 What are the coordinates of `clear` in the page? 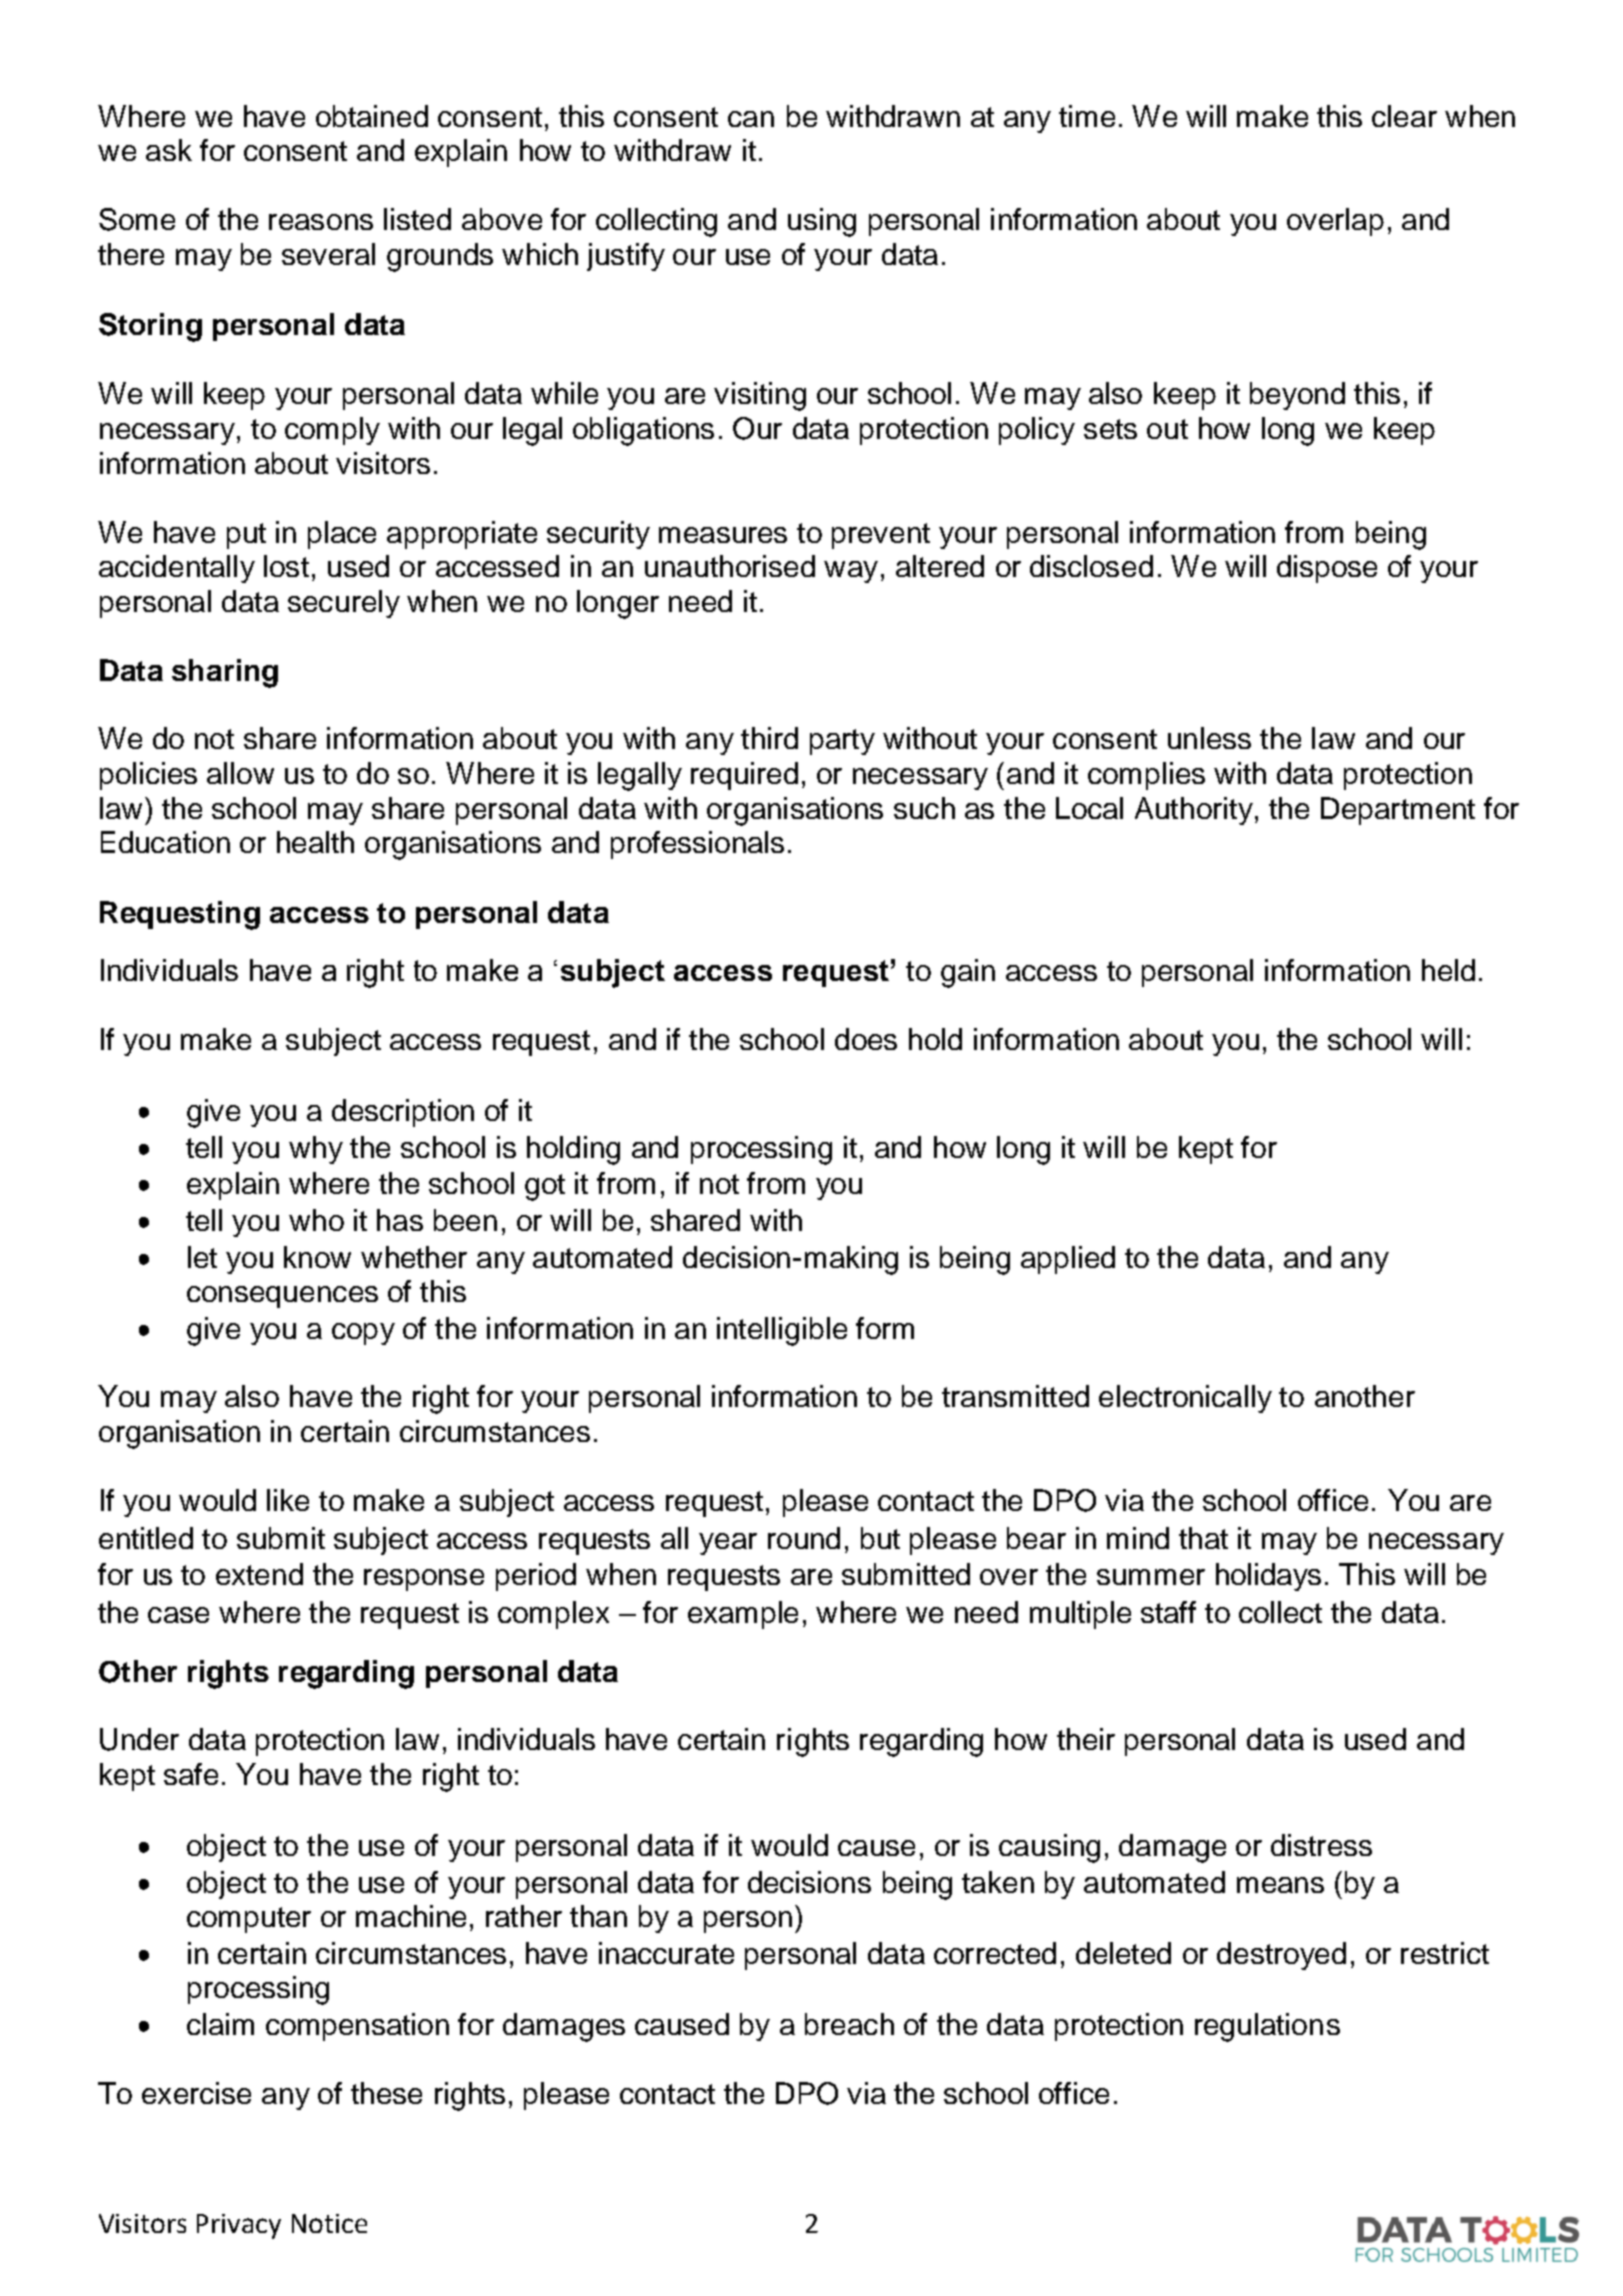 It's located at (1404, 116).
